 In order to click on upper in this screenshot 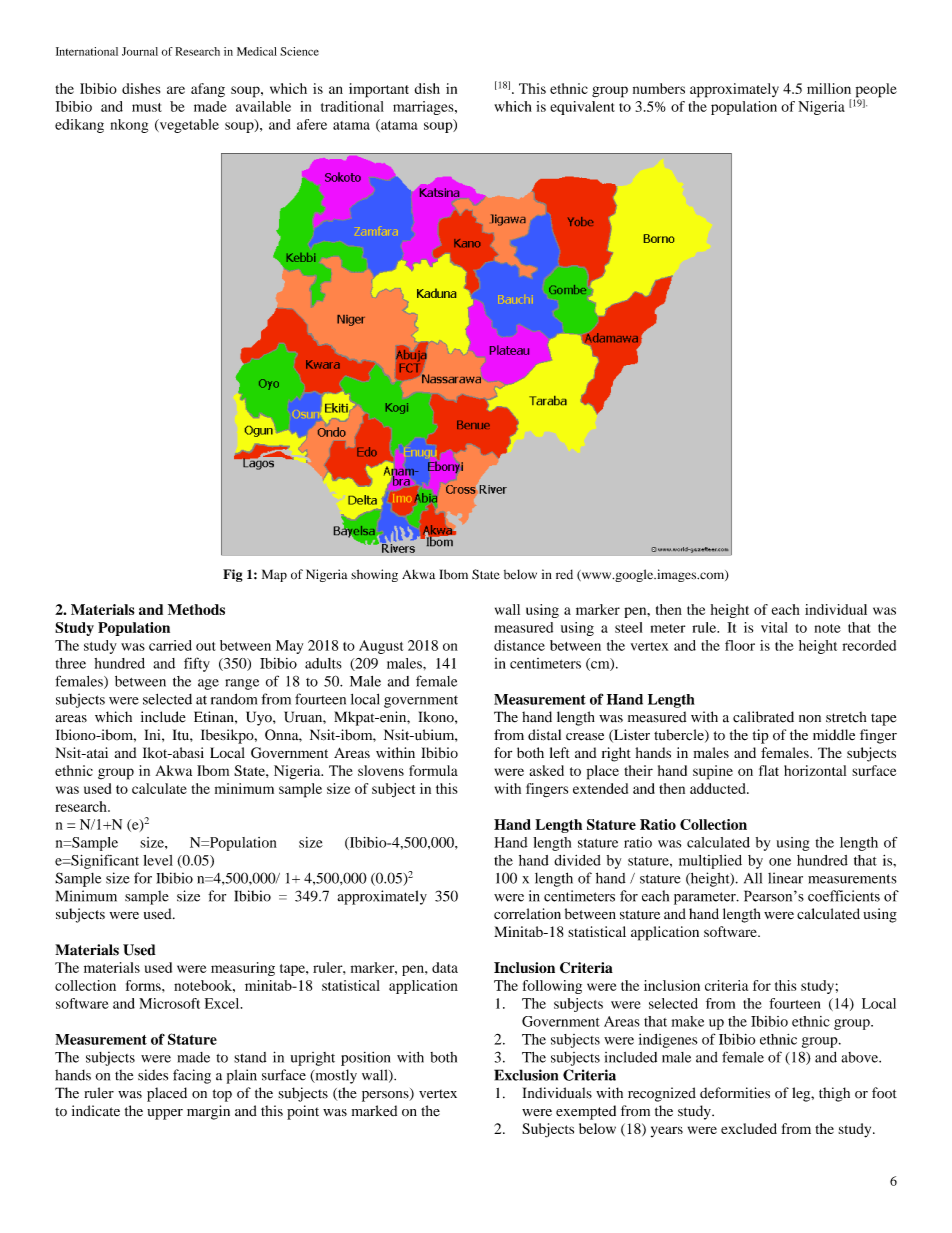, I will do `click(165, 1114)`.
